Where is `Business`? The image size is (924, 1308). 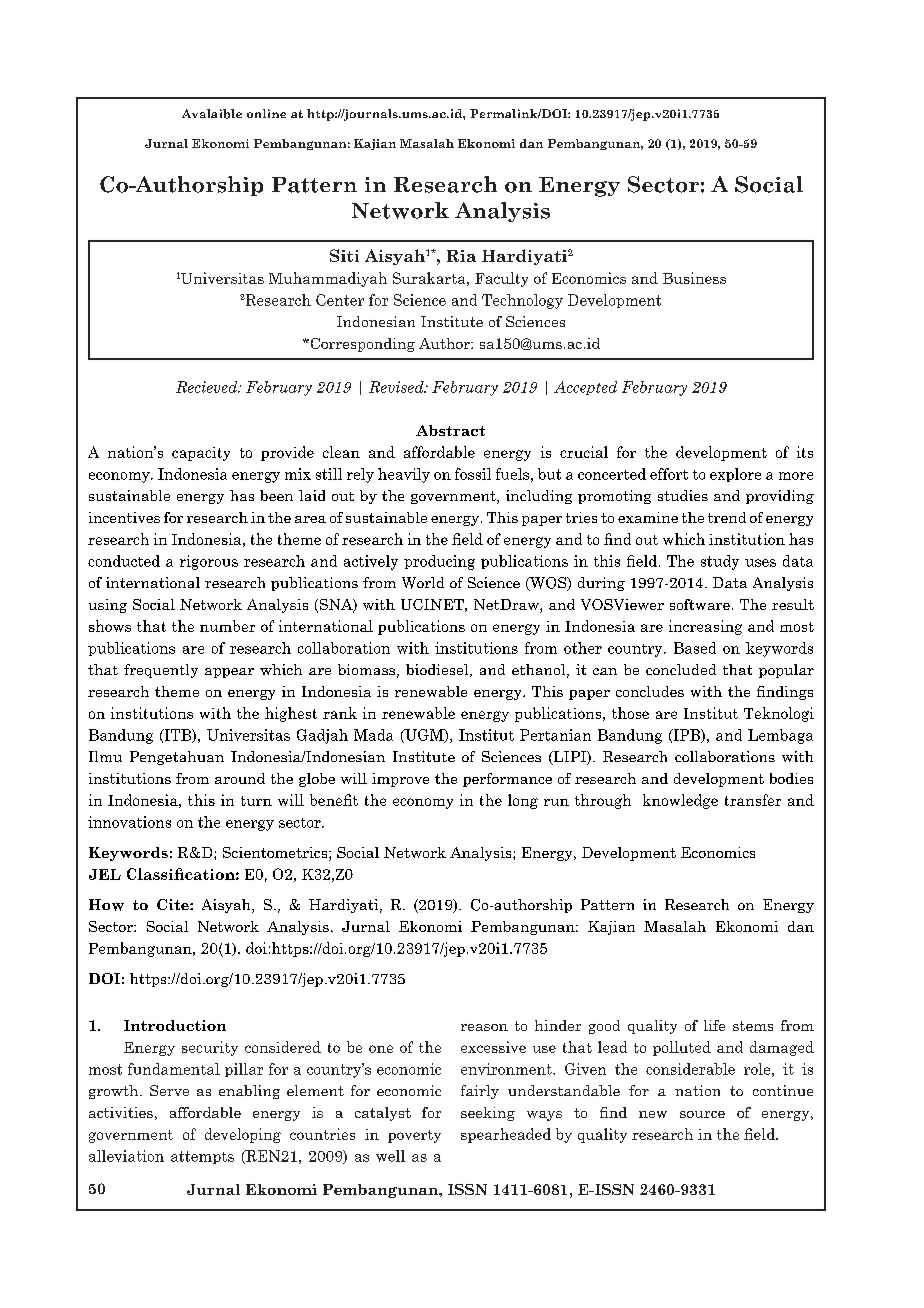 Business is located at coordinates (694, 278).
